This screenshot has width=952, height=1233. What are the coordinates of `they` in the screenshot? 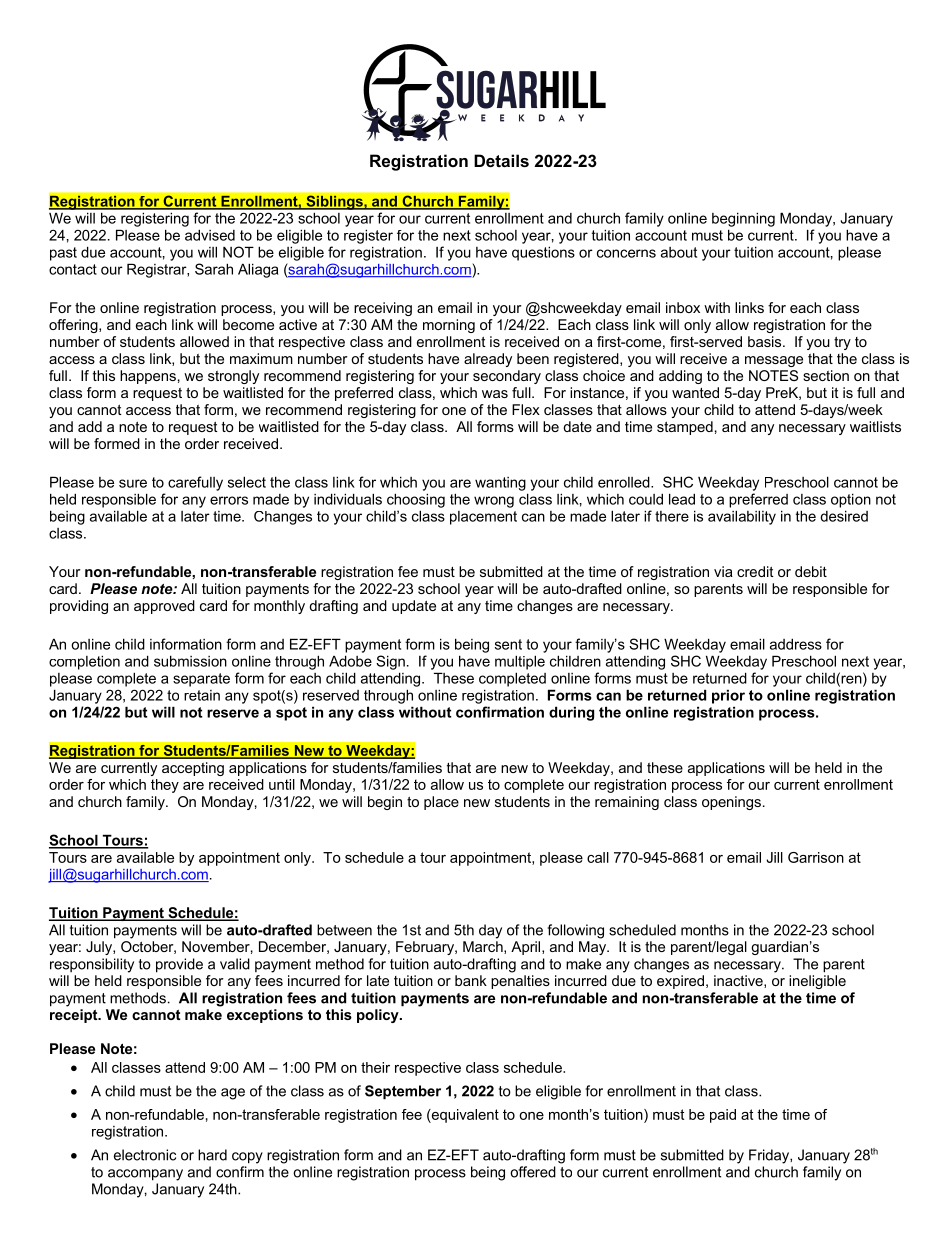 It's located at (165, 786).
